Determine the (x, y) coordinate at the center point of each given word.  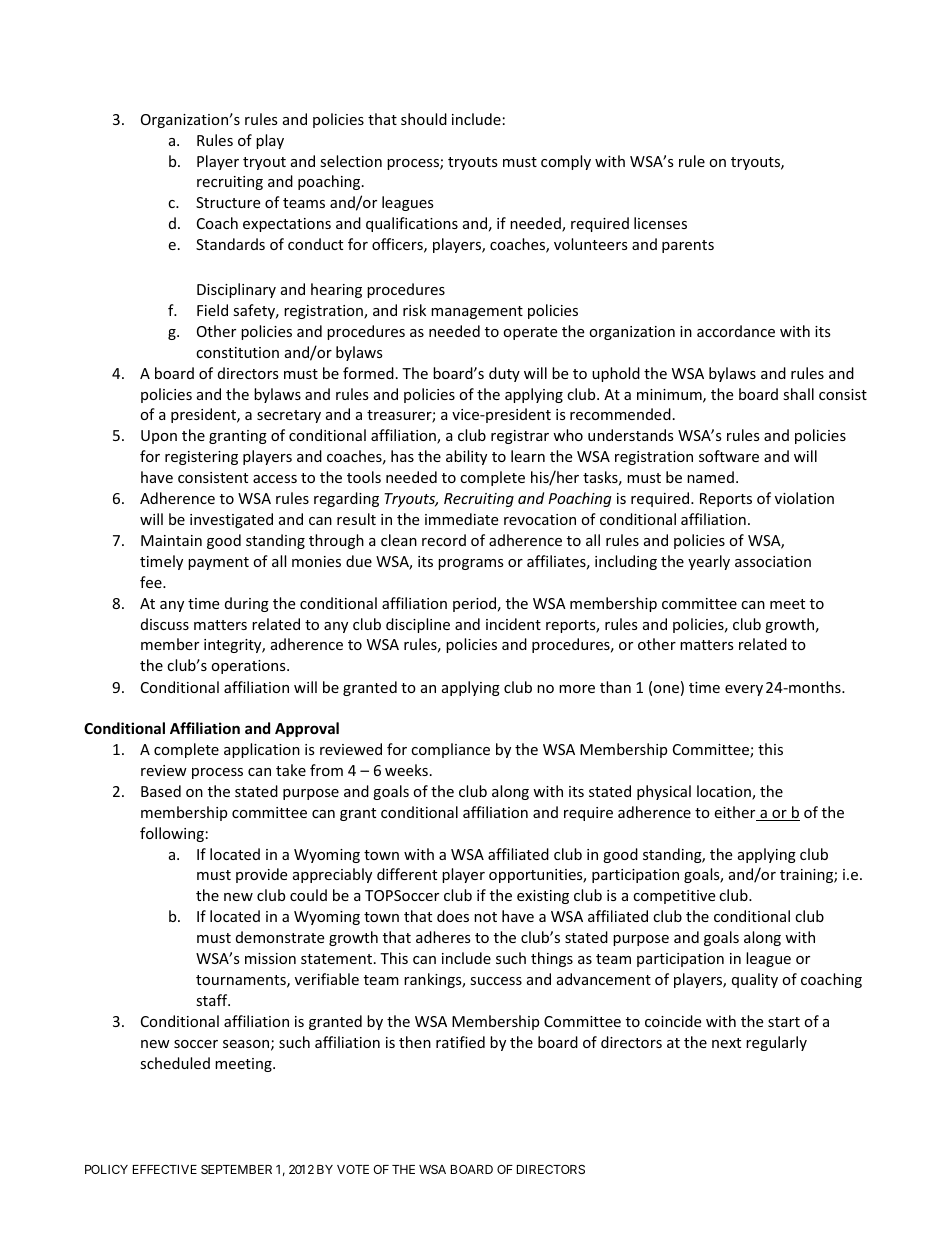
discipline (418, 625)
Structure (228, 202)
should (424, 119)
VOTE (353, 1169)
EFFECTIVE (165, 1169)
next (726, 1043)
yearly (709, 562)
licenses (660, 223)
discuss (165, 624)
